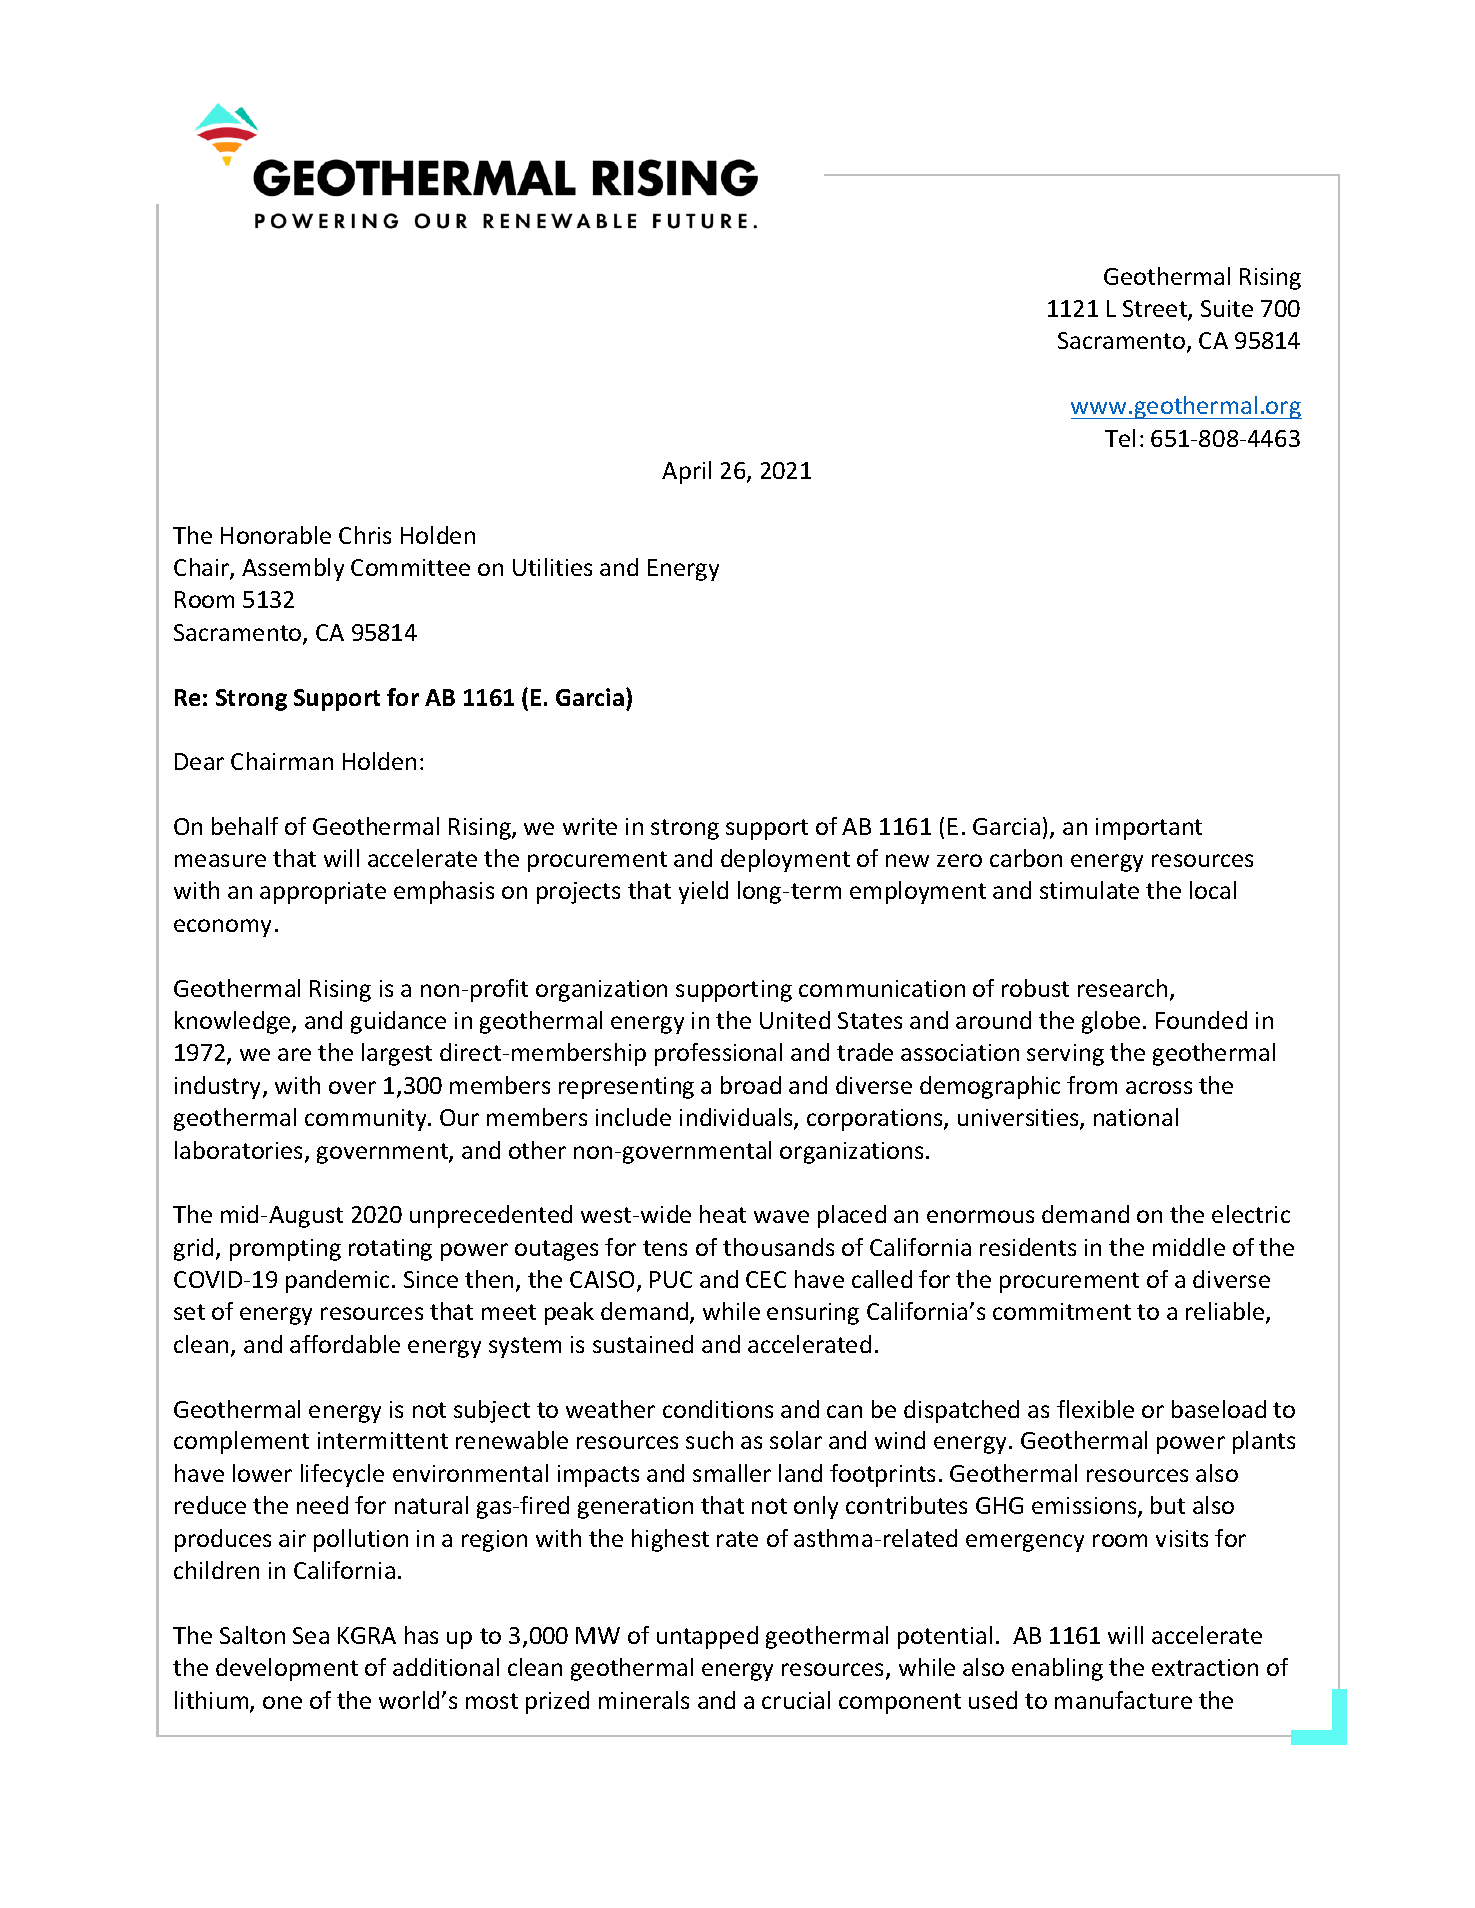 The image size is (1475, 1908). I want to click on manufacture, so click(1123, 1700).
